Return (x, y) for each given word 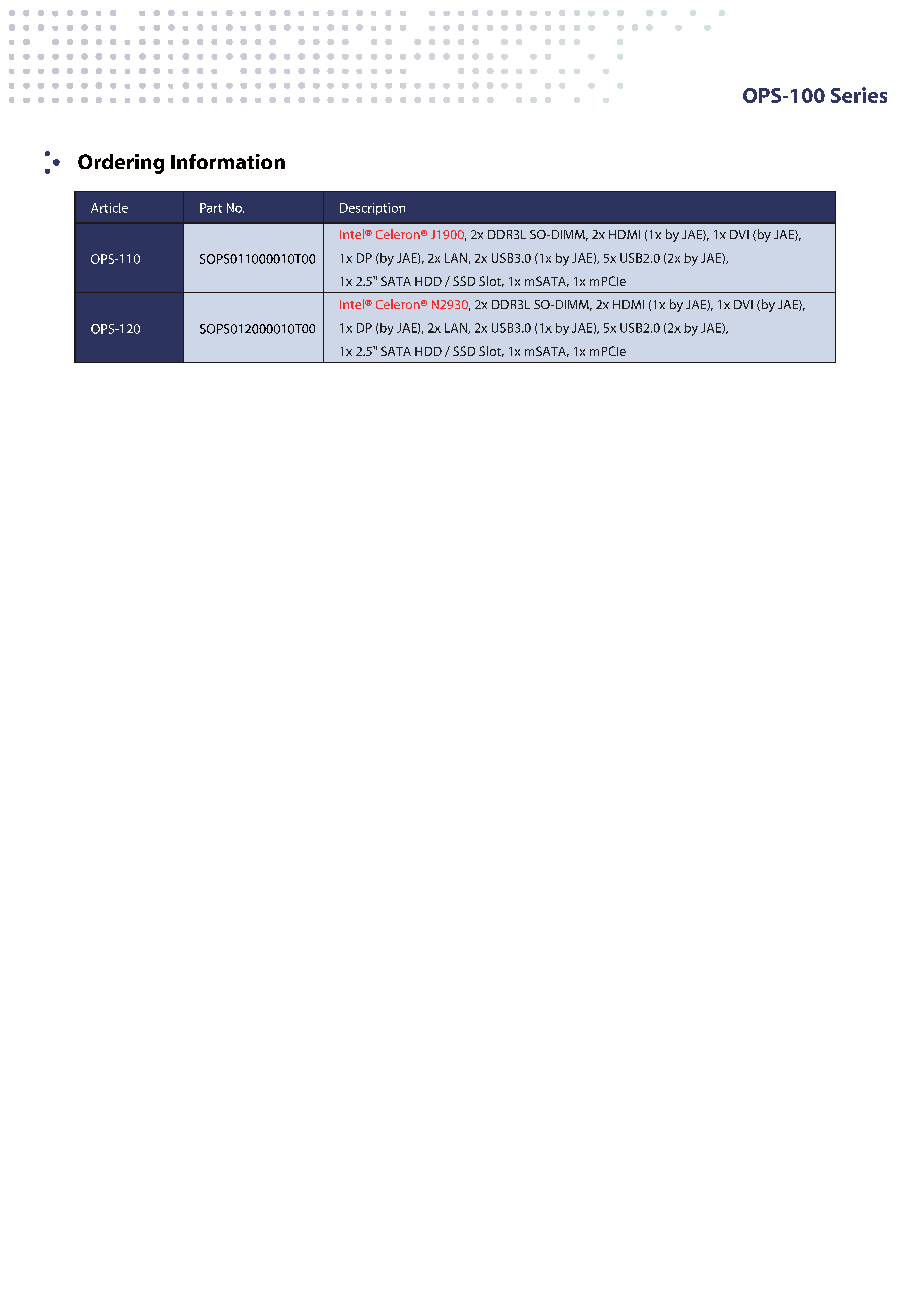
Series (859, 95)
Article (109, 208)
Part (211, 208)
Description (372, 209)
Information (228, 161)
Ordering (121, 164)
